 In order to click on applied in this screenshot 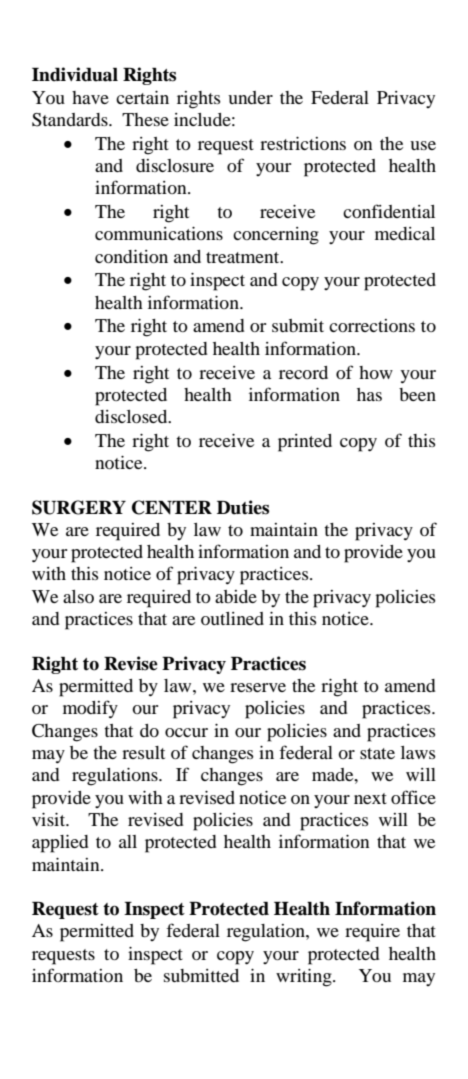, I will do `click(60, 844)`.
